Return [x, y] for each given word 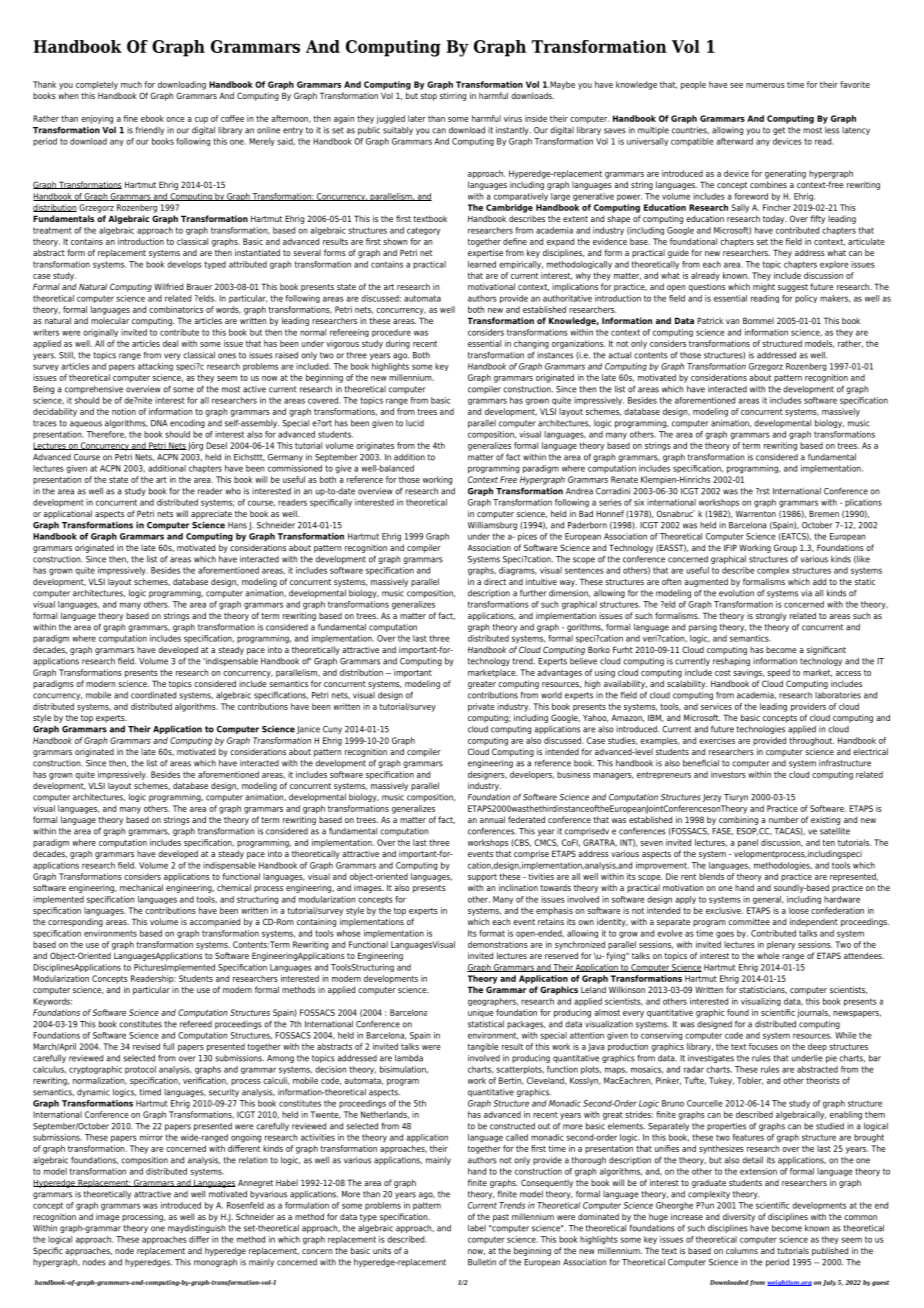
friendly [150, 130]
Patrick [710, 320]
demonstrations [498, 944]
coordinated [153, 695]
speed [778, 673]
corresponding [75, 922]
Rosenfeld [245, 1205]
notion [124, 411]
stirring [453, 96]
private [481, 707]
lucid [415, 423]
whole [768, 955]
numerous [765, 85]
